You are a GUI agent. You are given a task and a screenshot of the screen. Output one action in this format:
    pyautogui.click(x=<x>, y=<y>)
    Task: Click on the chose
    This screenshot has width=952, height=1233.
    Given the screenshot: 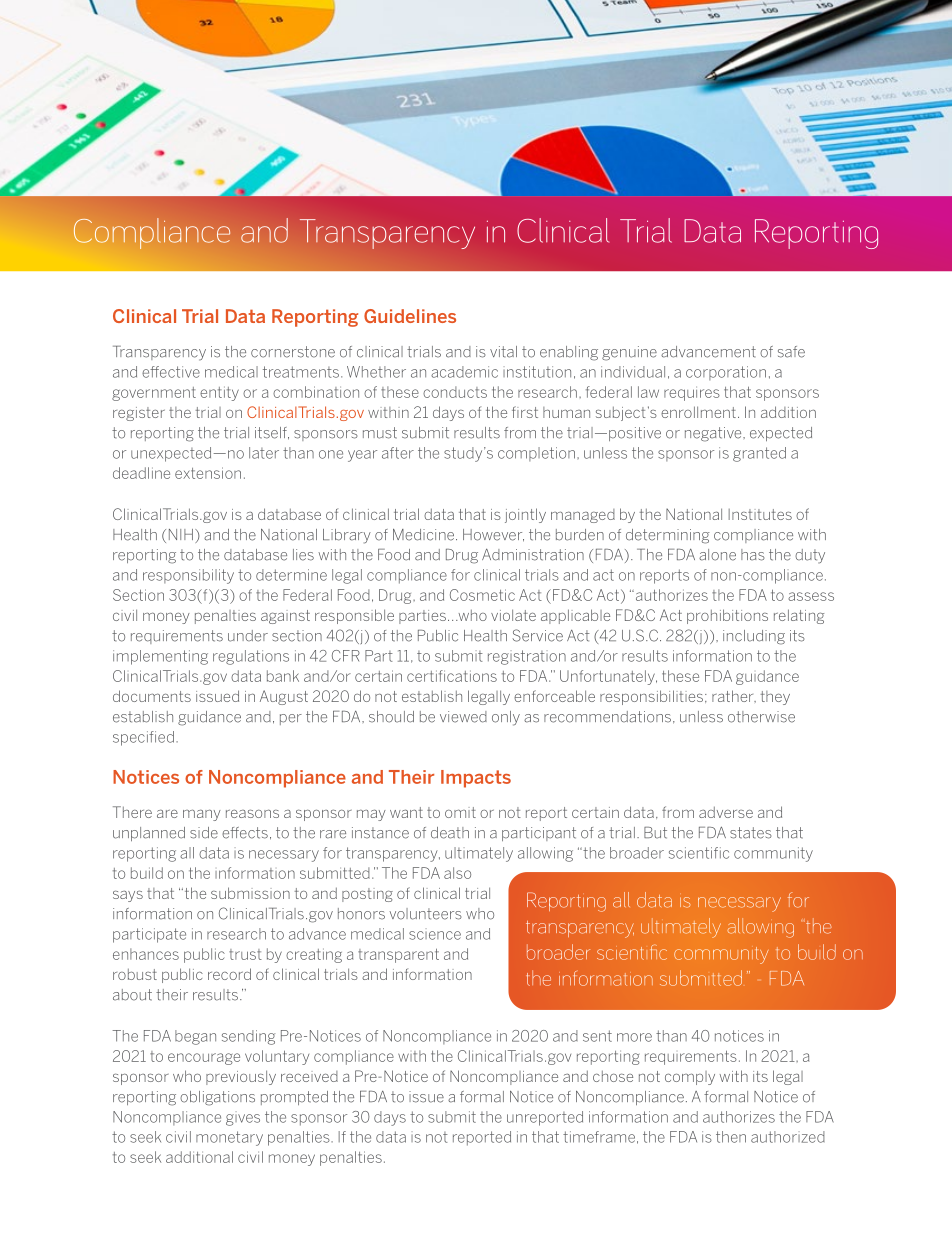 What is the action you would take?
    pyautogui.click(x=613, y=1076)
